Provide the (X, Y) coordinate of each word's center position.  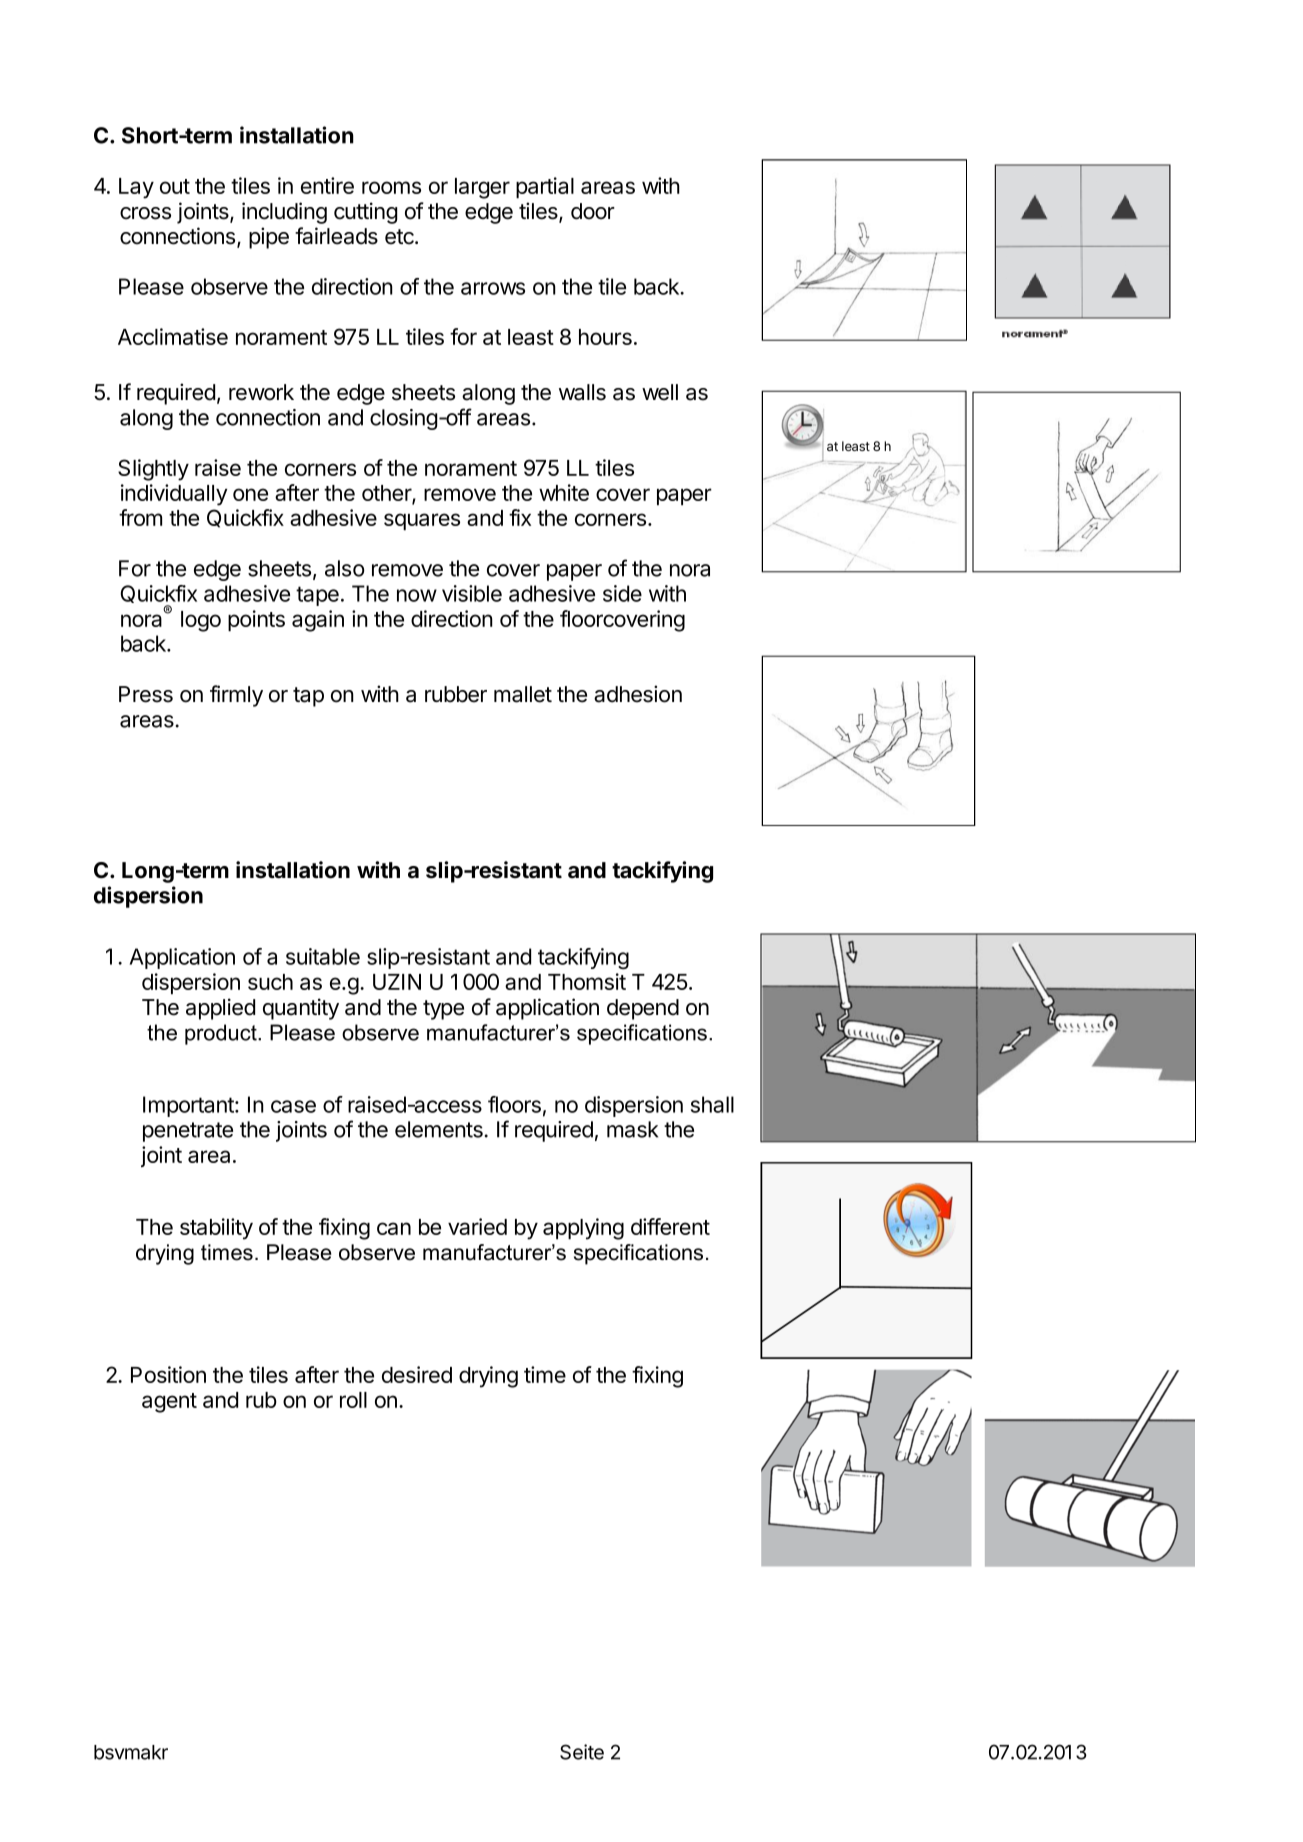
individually (174, 495)
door (593, 211)
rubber (456, 694)
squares (422, 522)
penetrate (188, 1132)
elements (439, 1129)
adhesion (638, 694)
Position (168, 1374)
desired (417, 1374)
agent (169, 1403)
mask (632, 1129)
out (175, 186)
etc (400, 237)
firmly (236, 696)
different (670, 1226)
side (622, 593)
